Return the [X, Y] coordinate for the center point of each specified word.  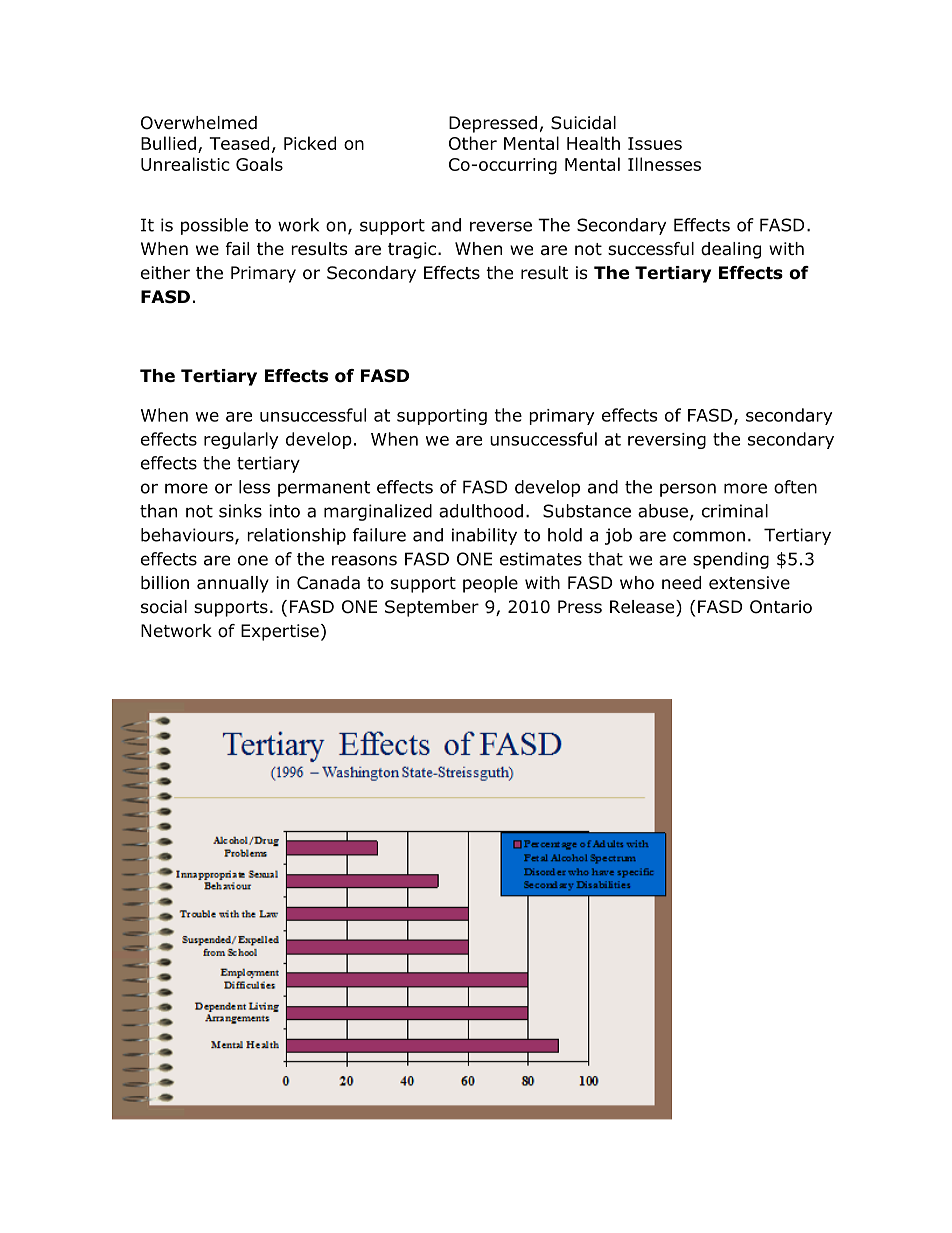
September [432, 608]
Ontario [781, 607]
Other [473, 143]
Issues [655, 143]
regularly [241, 440]
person [688, 490]
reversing [667, 441]
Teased [239, 143]
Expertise [280, 632]
